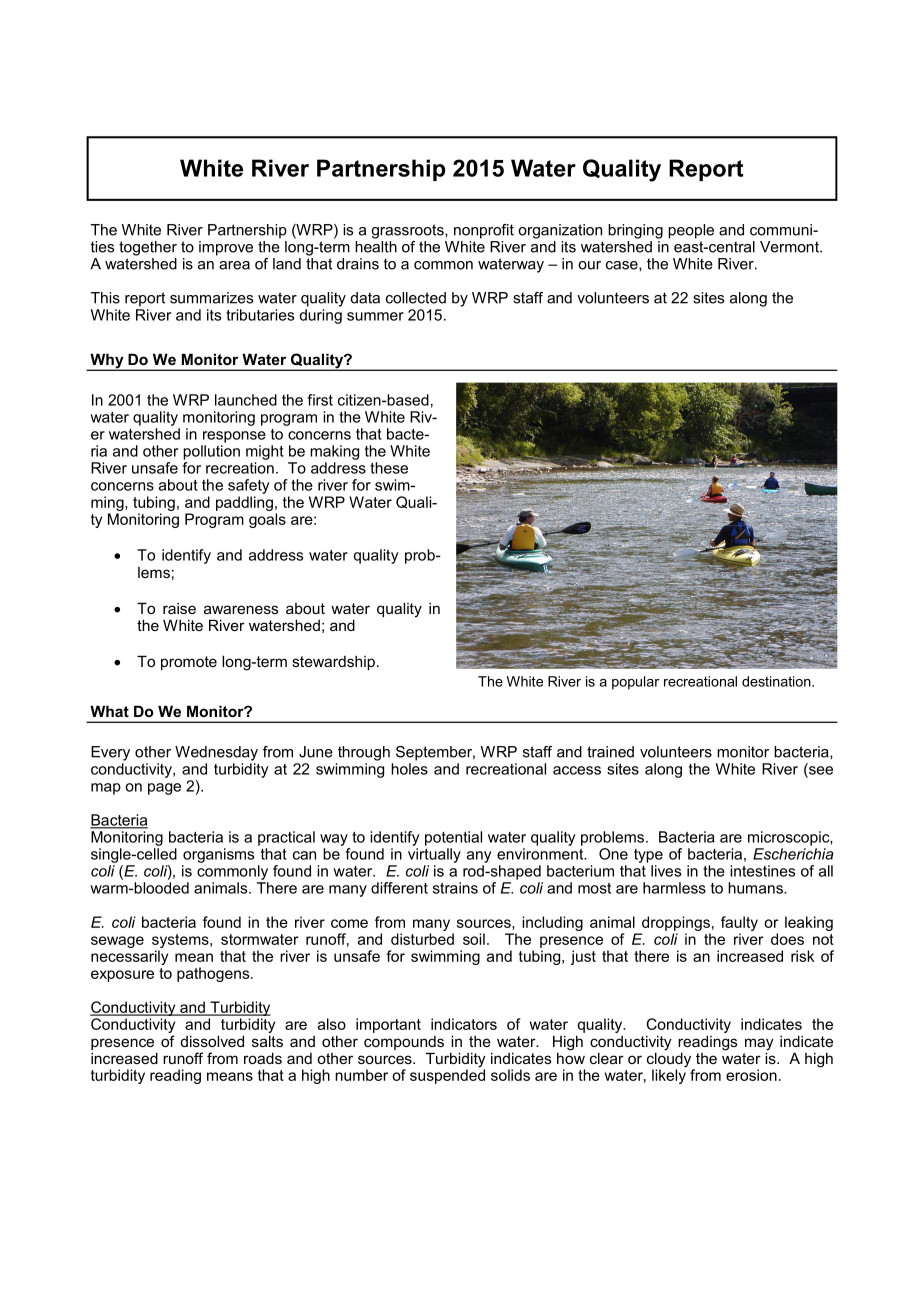  What do you see at coordinates (484, 231) in the page?
I see `nonprofit` at bounding box center [484, 231].
